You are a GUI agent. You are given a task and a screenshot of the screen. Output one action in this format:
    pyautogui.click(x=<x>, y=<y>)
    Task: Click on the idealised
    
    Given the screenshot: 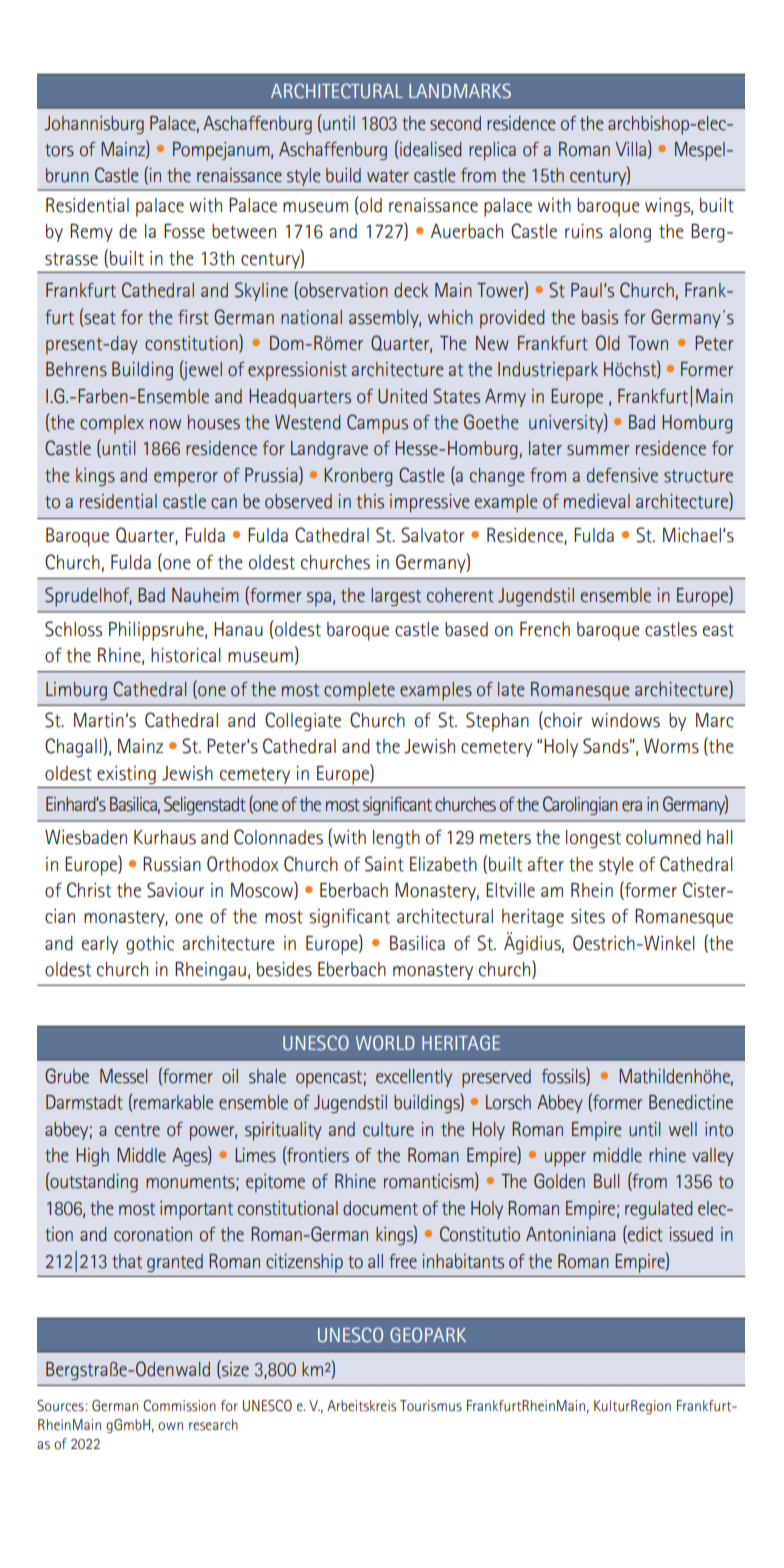 What is the action you would take?
    pyautogui.click(x=430, y=150)
